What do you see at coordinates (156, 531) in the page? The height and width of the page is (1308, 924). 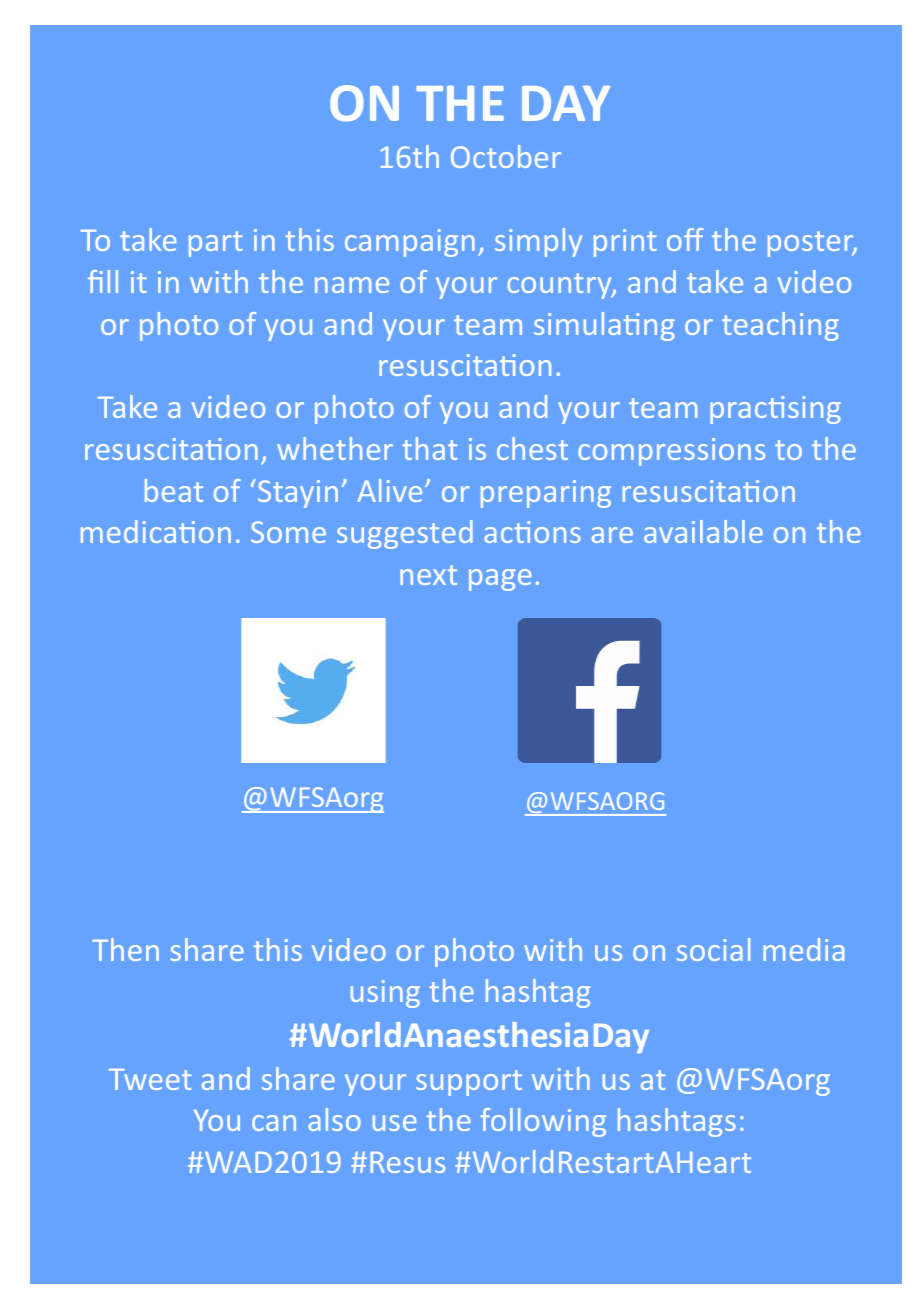 I see `medication` at bounding box center [156, 531].
